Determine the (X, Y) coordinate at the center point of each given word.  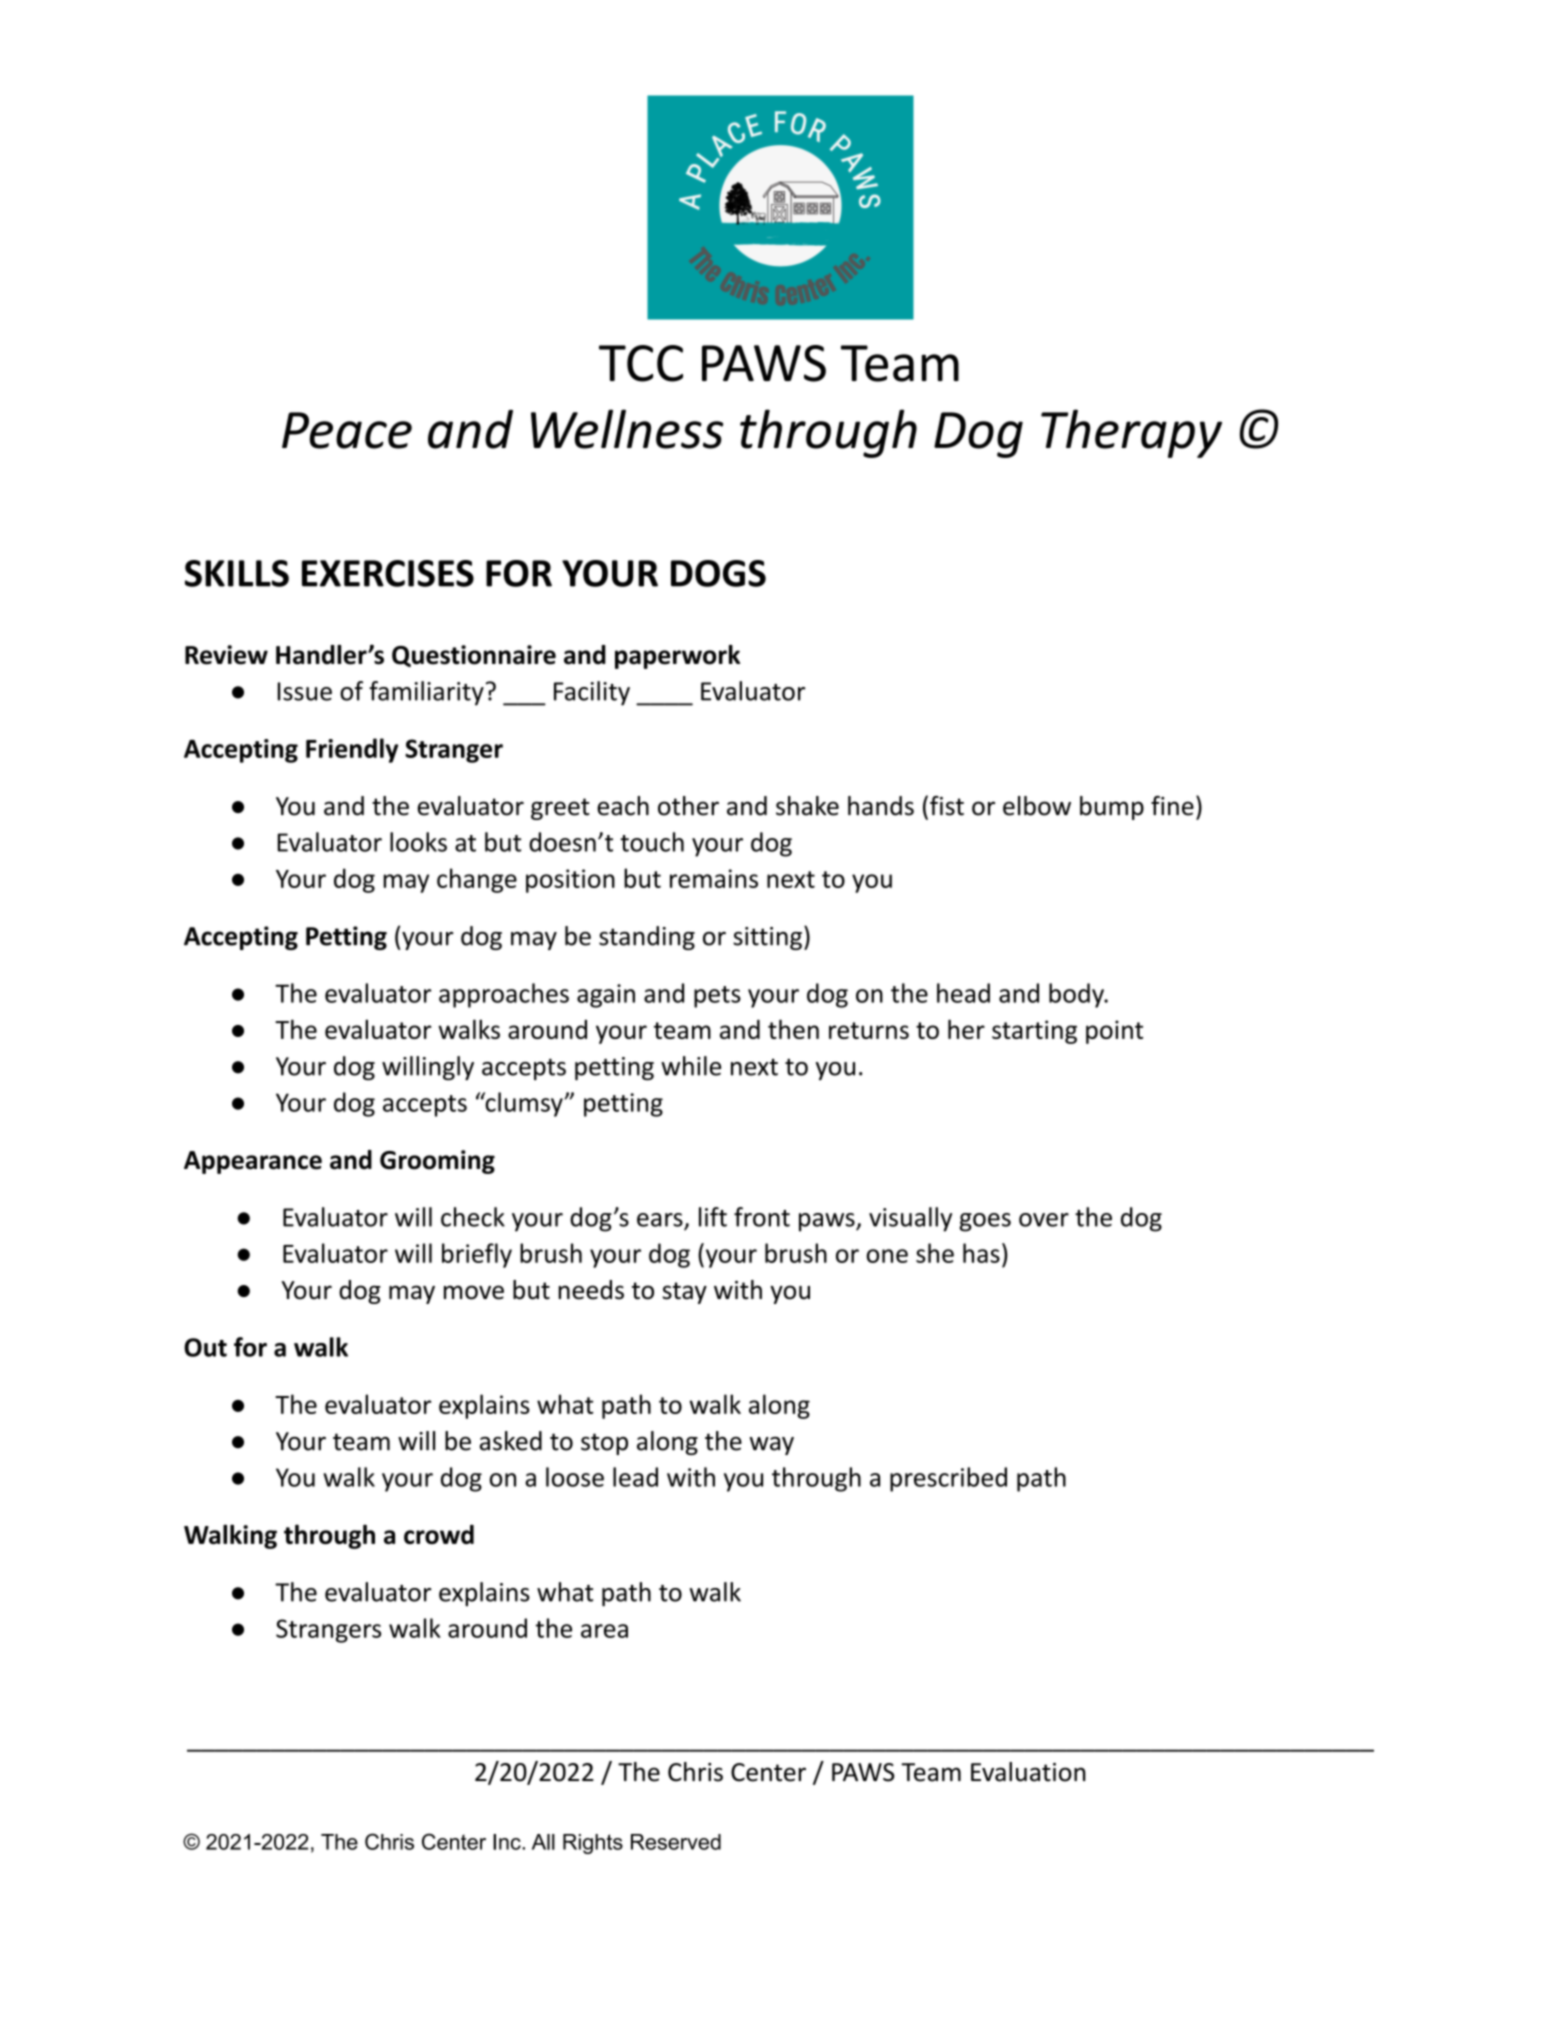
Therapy (1131, 433)
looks (418, 842)
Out (205, 1347)
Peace (347, 430)
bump (1112, 808)
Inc (508, 1842)
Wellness (627, 429)
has (981, 1253)
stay (684, 1293)
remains (714, 878)
